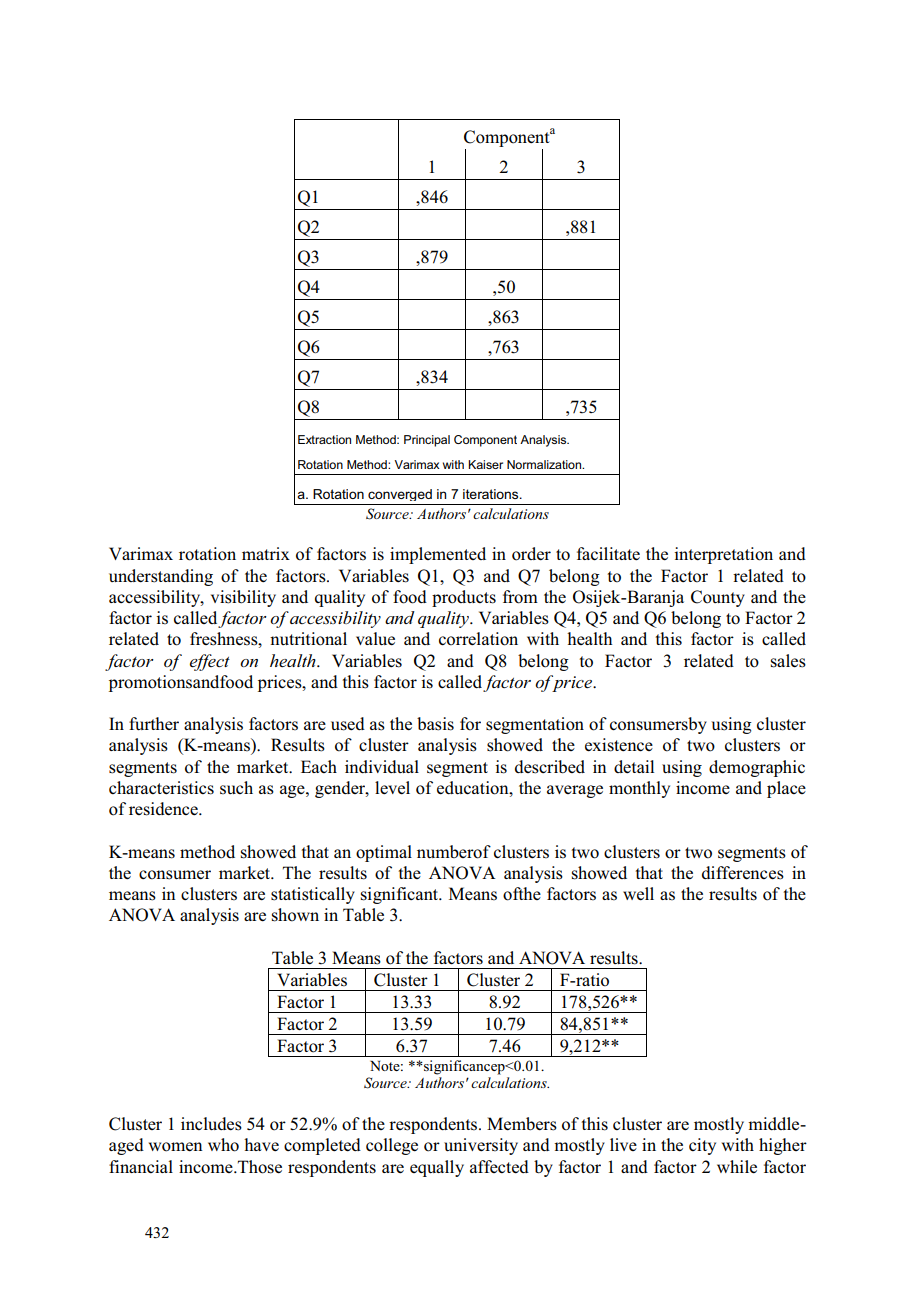 The height and width of the document is (1316, 915). What do you see at coordinates (485, 464) in the document?
I see `Kaiser` at bounding box center [485, 464].
